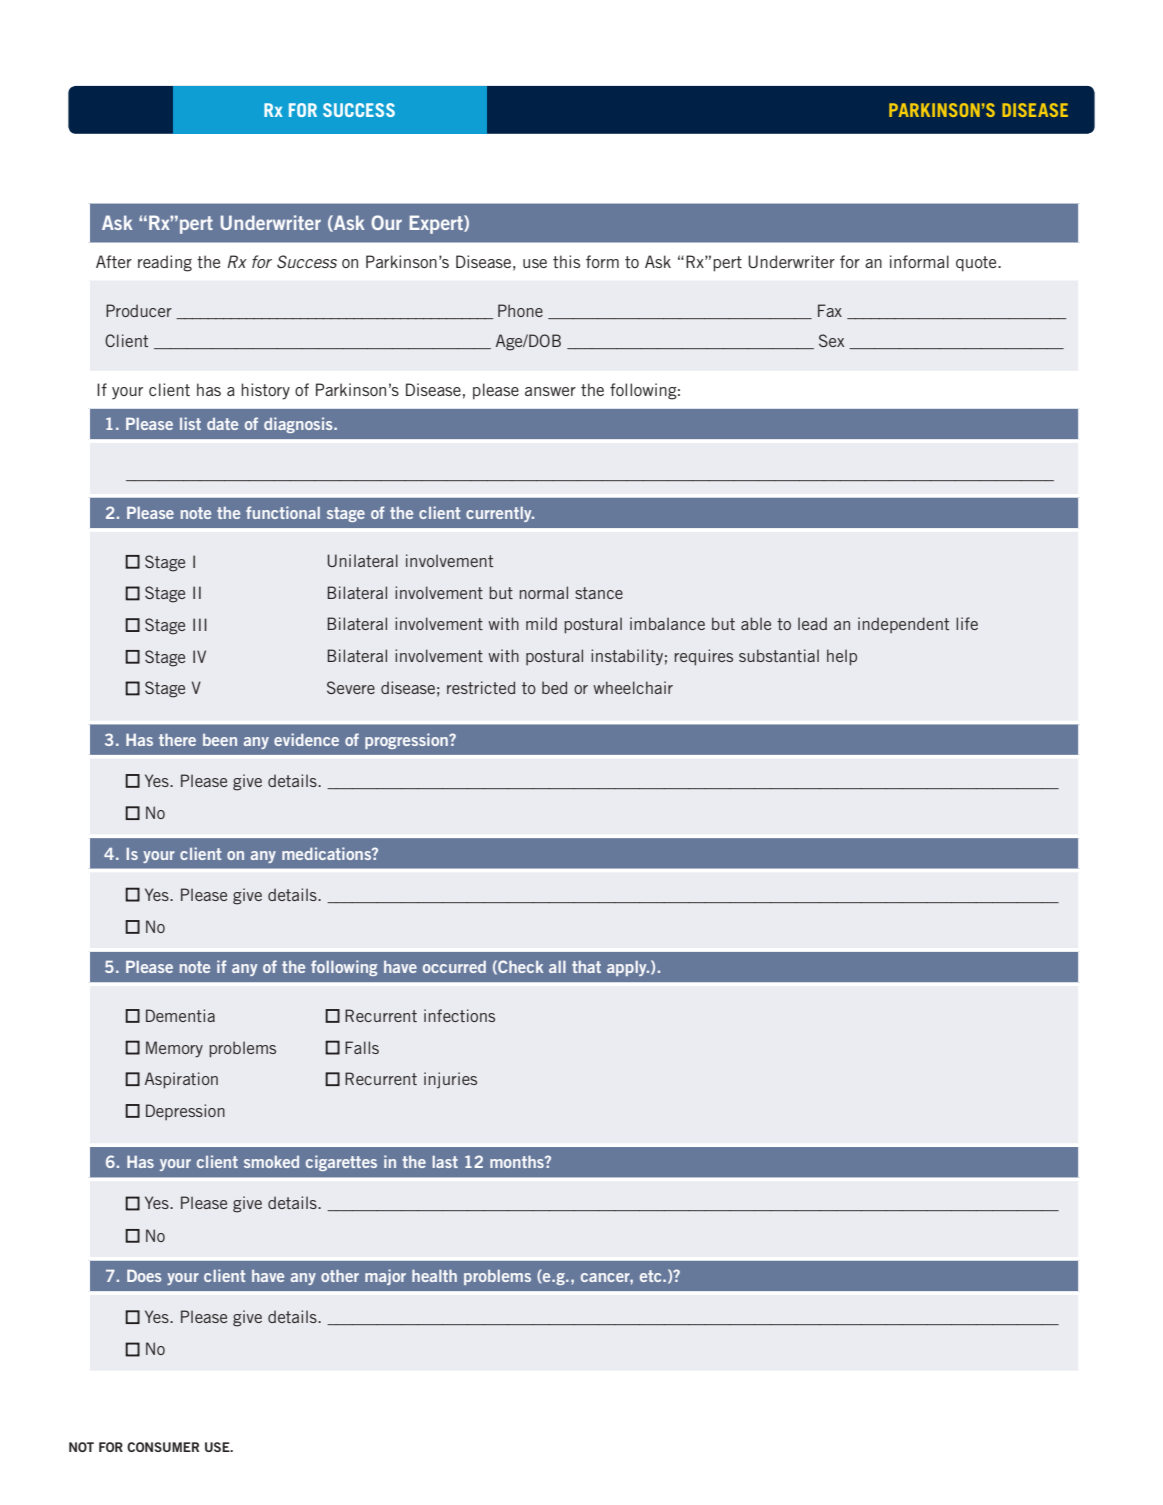  Describe the element at coordinates (174, 1049) in the document. I see `Memory` at that location.
